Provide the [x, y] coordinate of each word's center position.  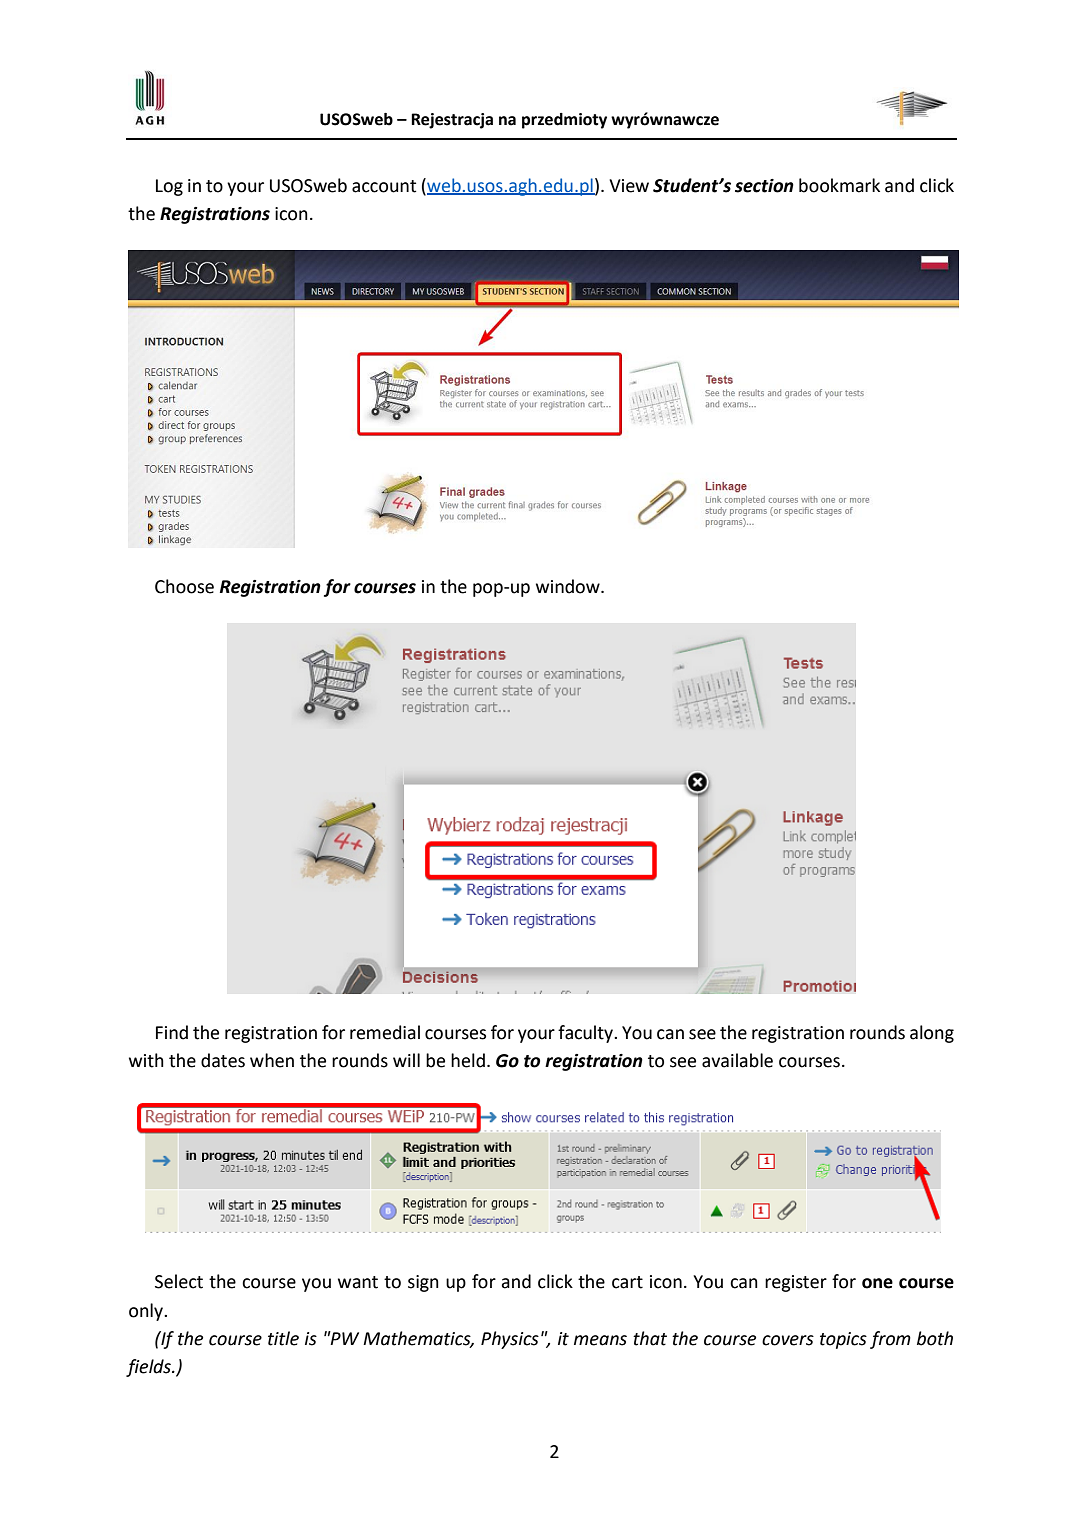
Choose [184, 586]
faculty [586, 1034]
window [569, 586]
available [737, 1060]
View [629, 186]
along [932, 1034]
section [764, 186]
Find [172, 1032]
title [283, 1338]
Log [169, 187]
